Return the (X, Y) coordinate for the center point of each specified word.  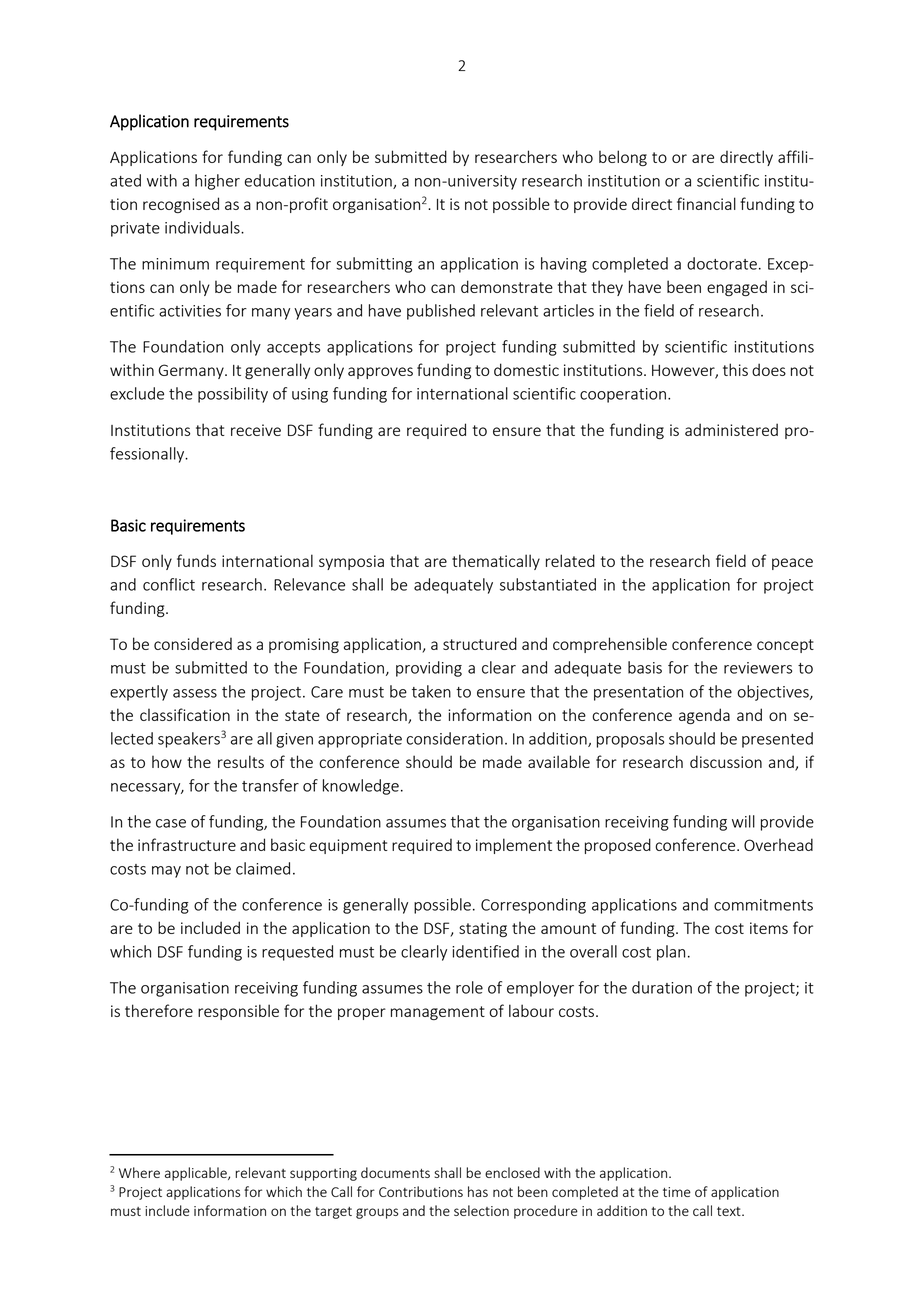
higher (217, 182)
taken (431, 691)
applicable (197, 1174)
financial (706, 203)
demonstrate (507, 286)
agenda (704, 716)
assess (195, 693)
